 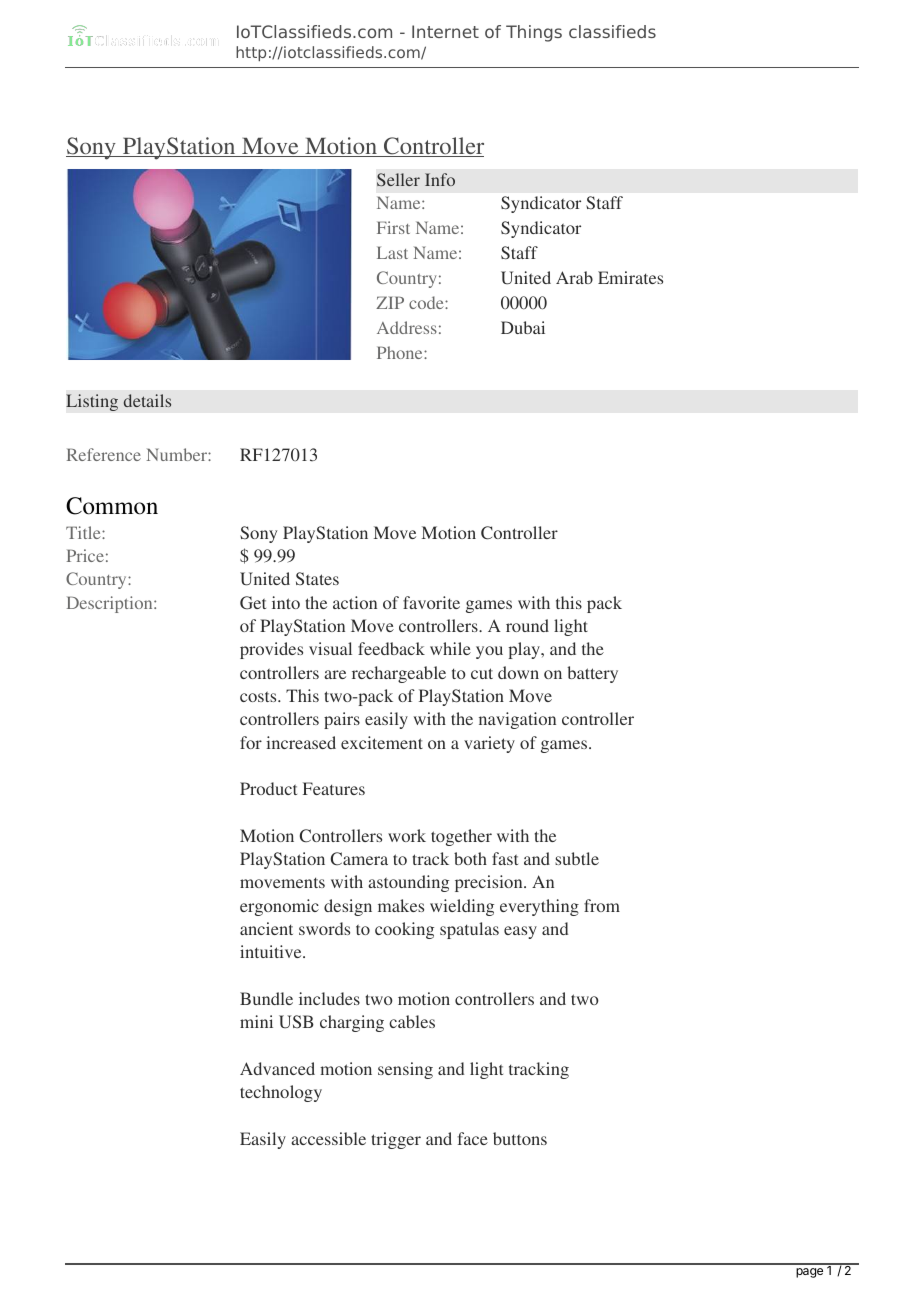 I want to click on battery, so click(x=592, y=674).
